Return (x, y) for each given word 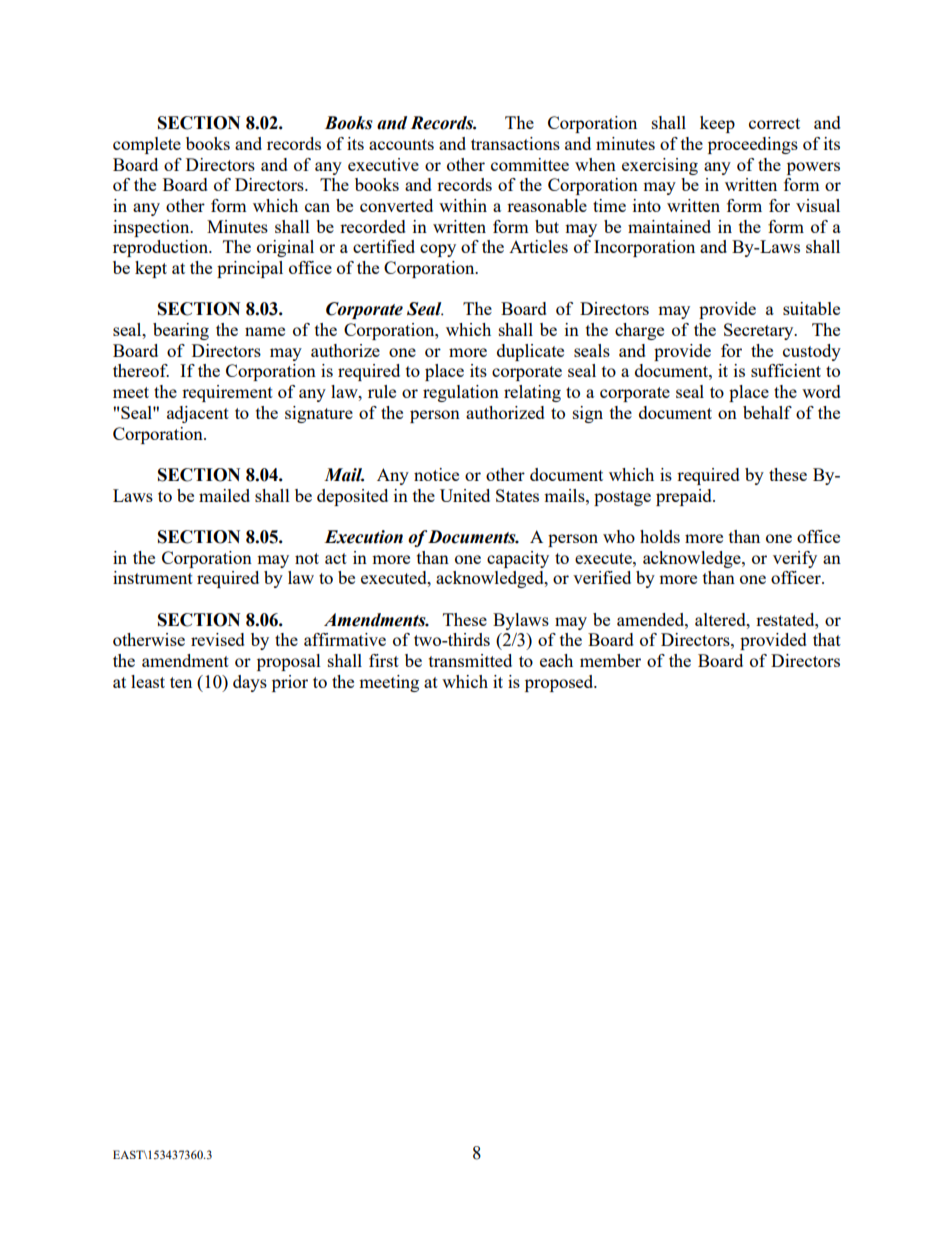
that (827, 639)
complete (147, 145)
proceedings (753, 145)
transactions (515, 143)
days (250, 683)
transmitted (470, 660)
